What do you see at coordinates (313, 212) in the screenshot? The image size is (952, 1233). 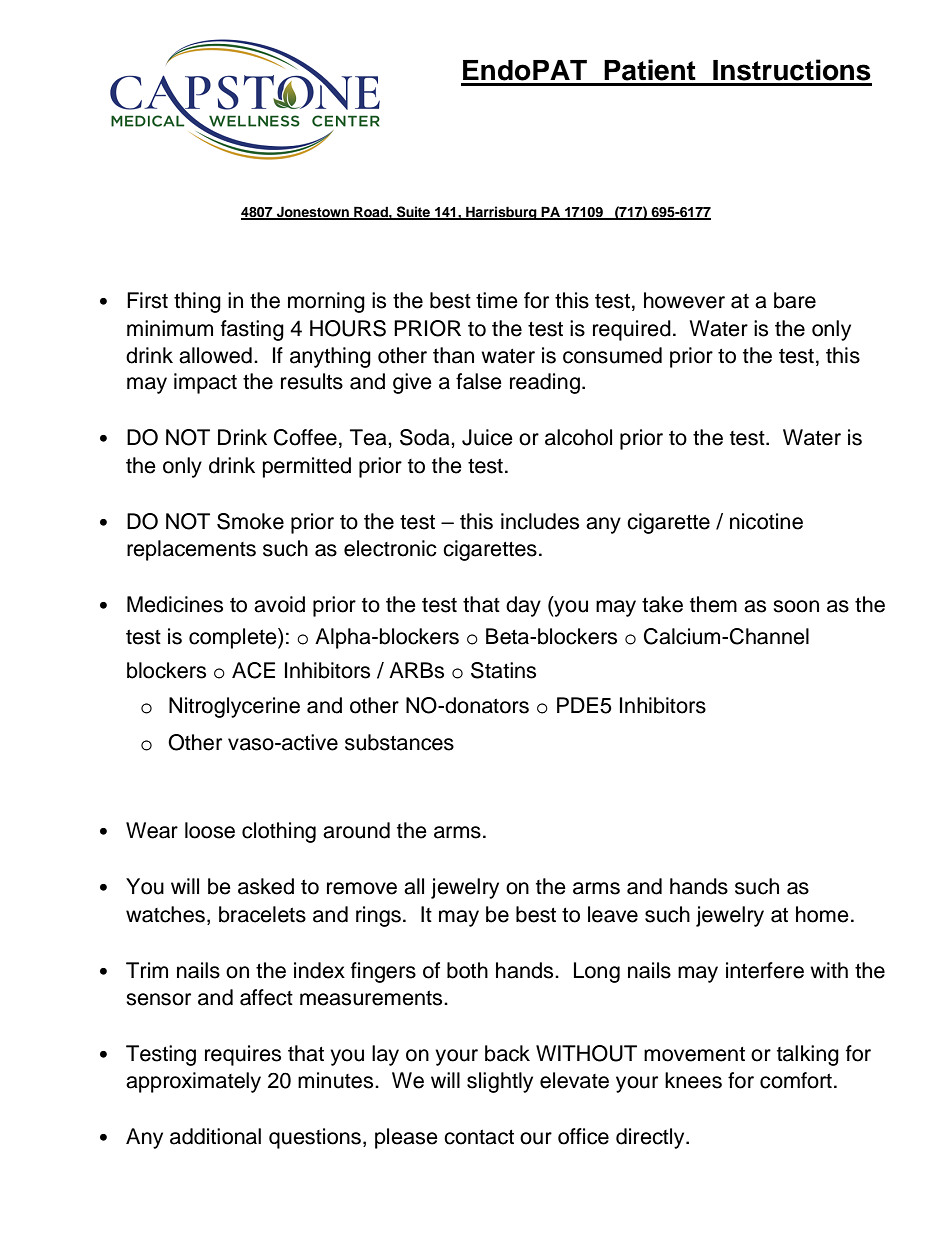 I see `Jonestown` at bounding box center [313, 212].
